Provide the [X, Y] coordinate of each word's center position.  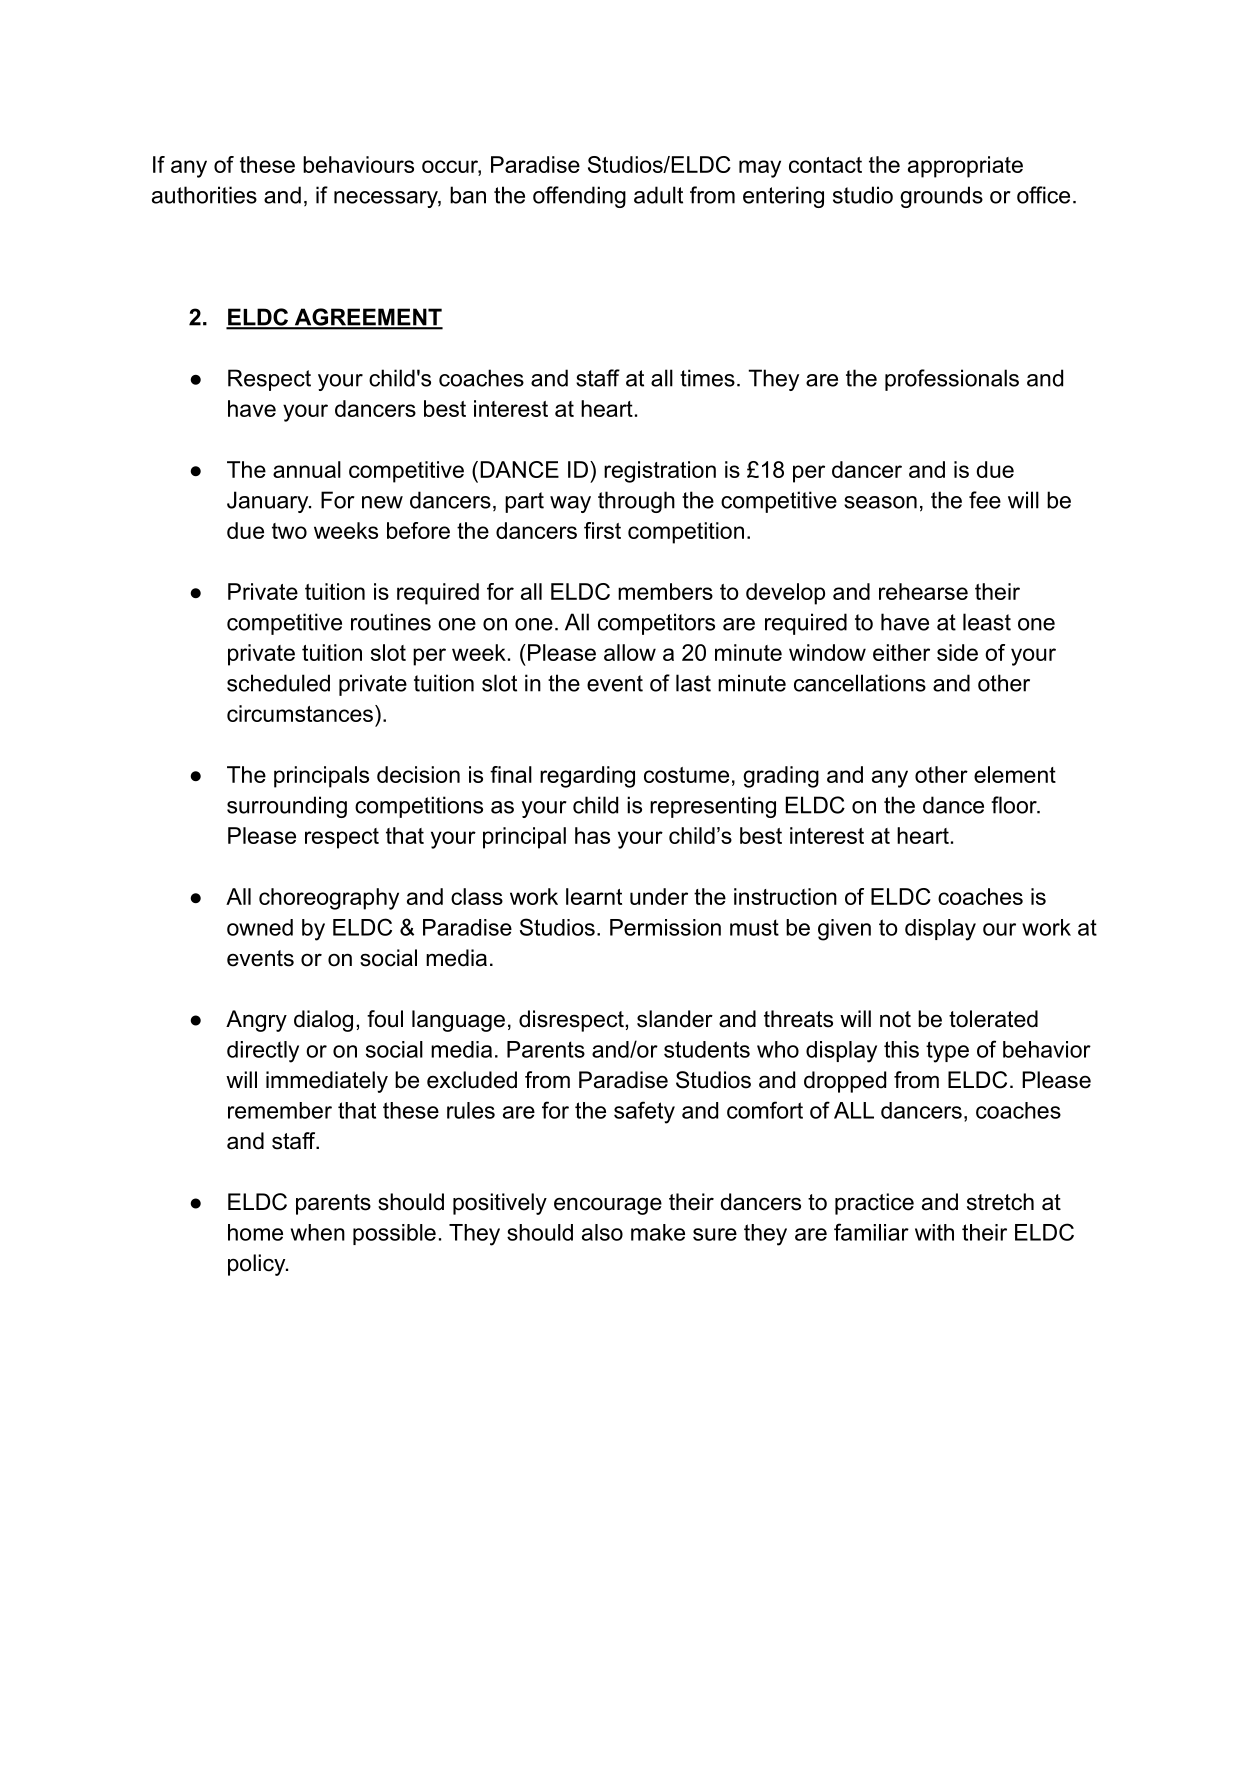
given [844, 930]
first [602, 530]
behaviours [358, 164]
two [289, 531]
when [318, 1232]
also [602, 1232]
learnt [594, 896]
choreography [329, 899]
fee [985, 500]
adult [658, 195]
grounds [941, 197]
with [934, 1232]
